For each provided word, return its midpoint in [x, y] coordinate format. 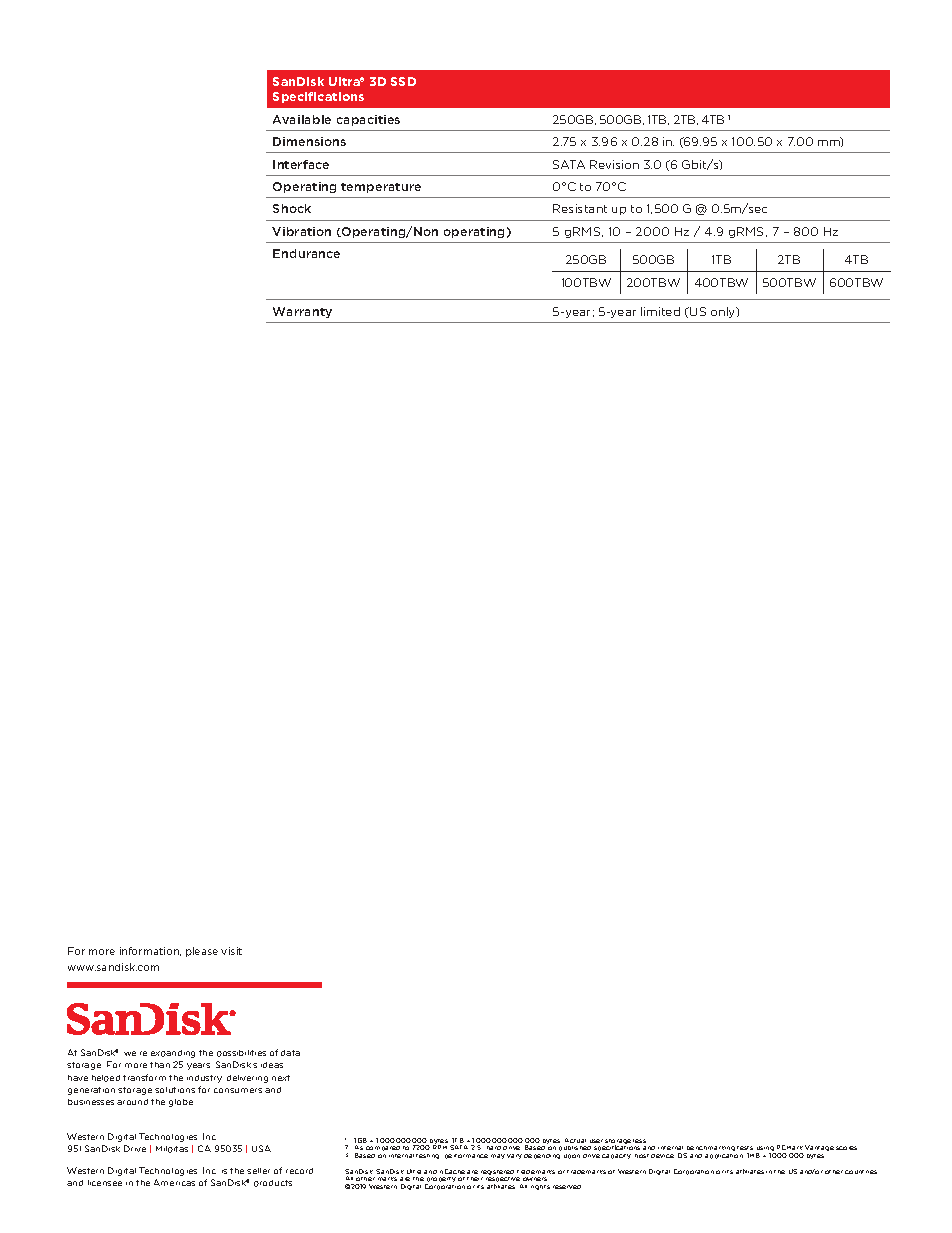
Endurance [306, 253]
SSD [403, 81]
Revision [614, 164]
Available [302, 119]
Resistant [580, 208]
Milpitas [172, 1149]
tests [745, 1148]
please [202, 952]
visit [231, 951]
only [724, 312]
